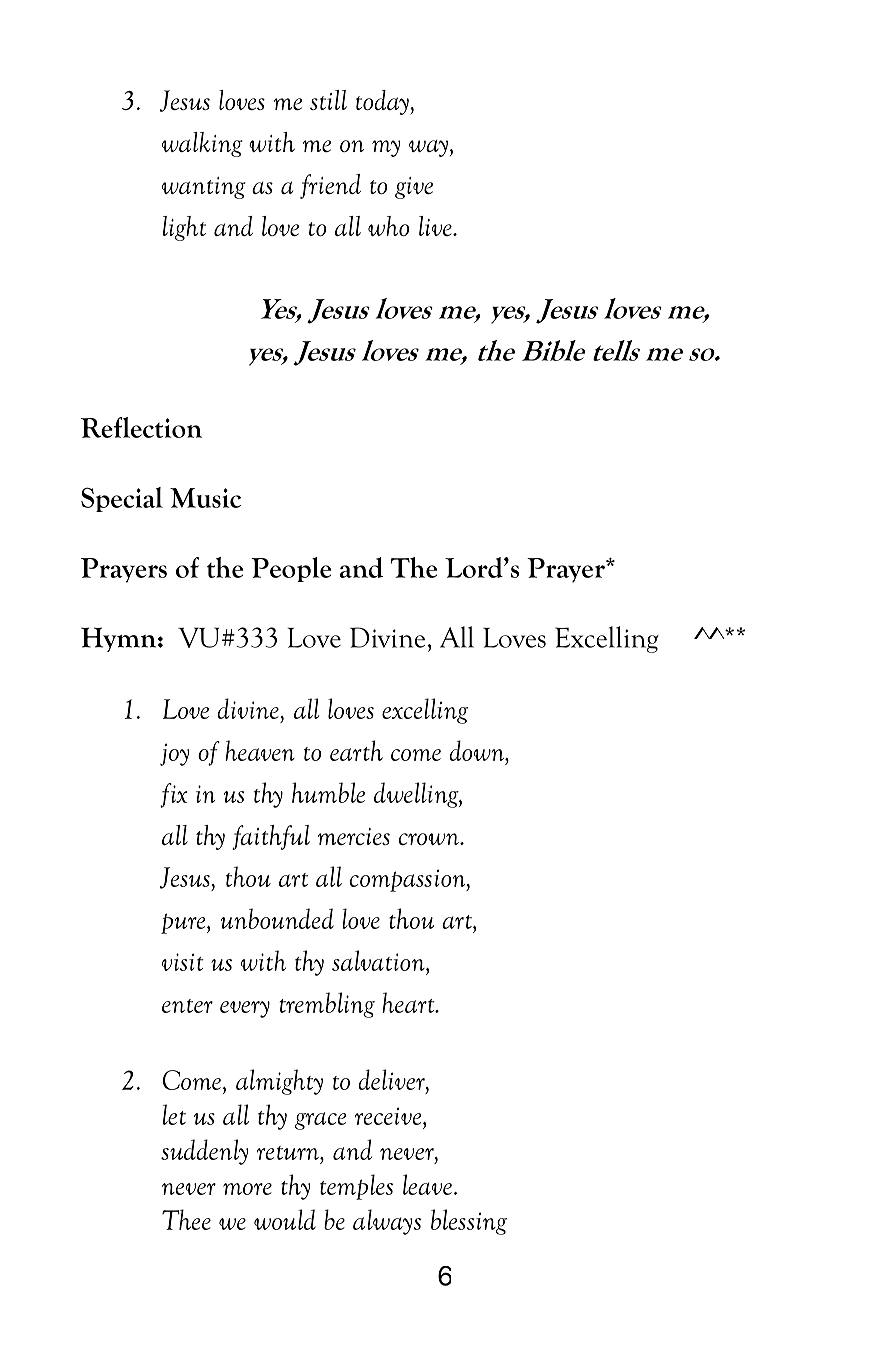 This image has width=887, height=1372. What do you see at coordinates (327, 1005) in the image?
I see `trembling` at bounding box center [327, 1005].
